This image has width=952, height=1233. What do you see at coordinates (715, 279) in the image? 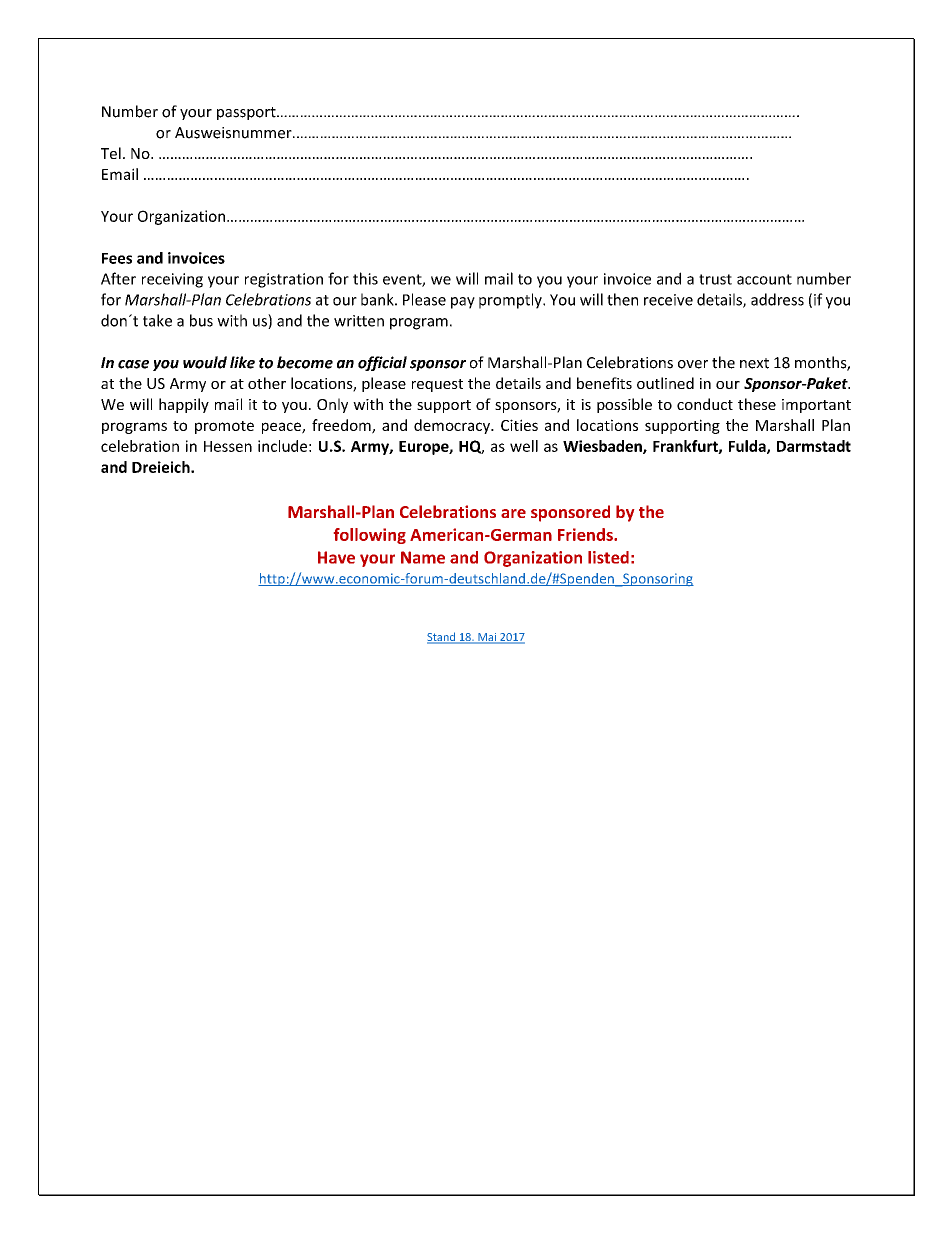
I see `trust` at bounding box center [715, 279].
